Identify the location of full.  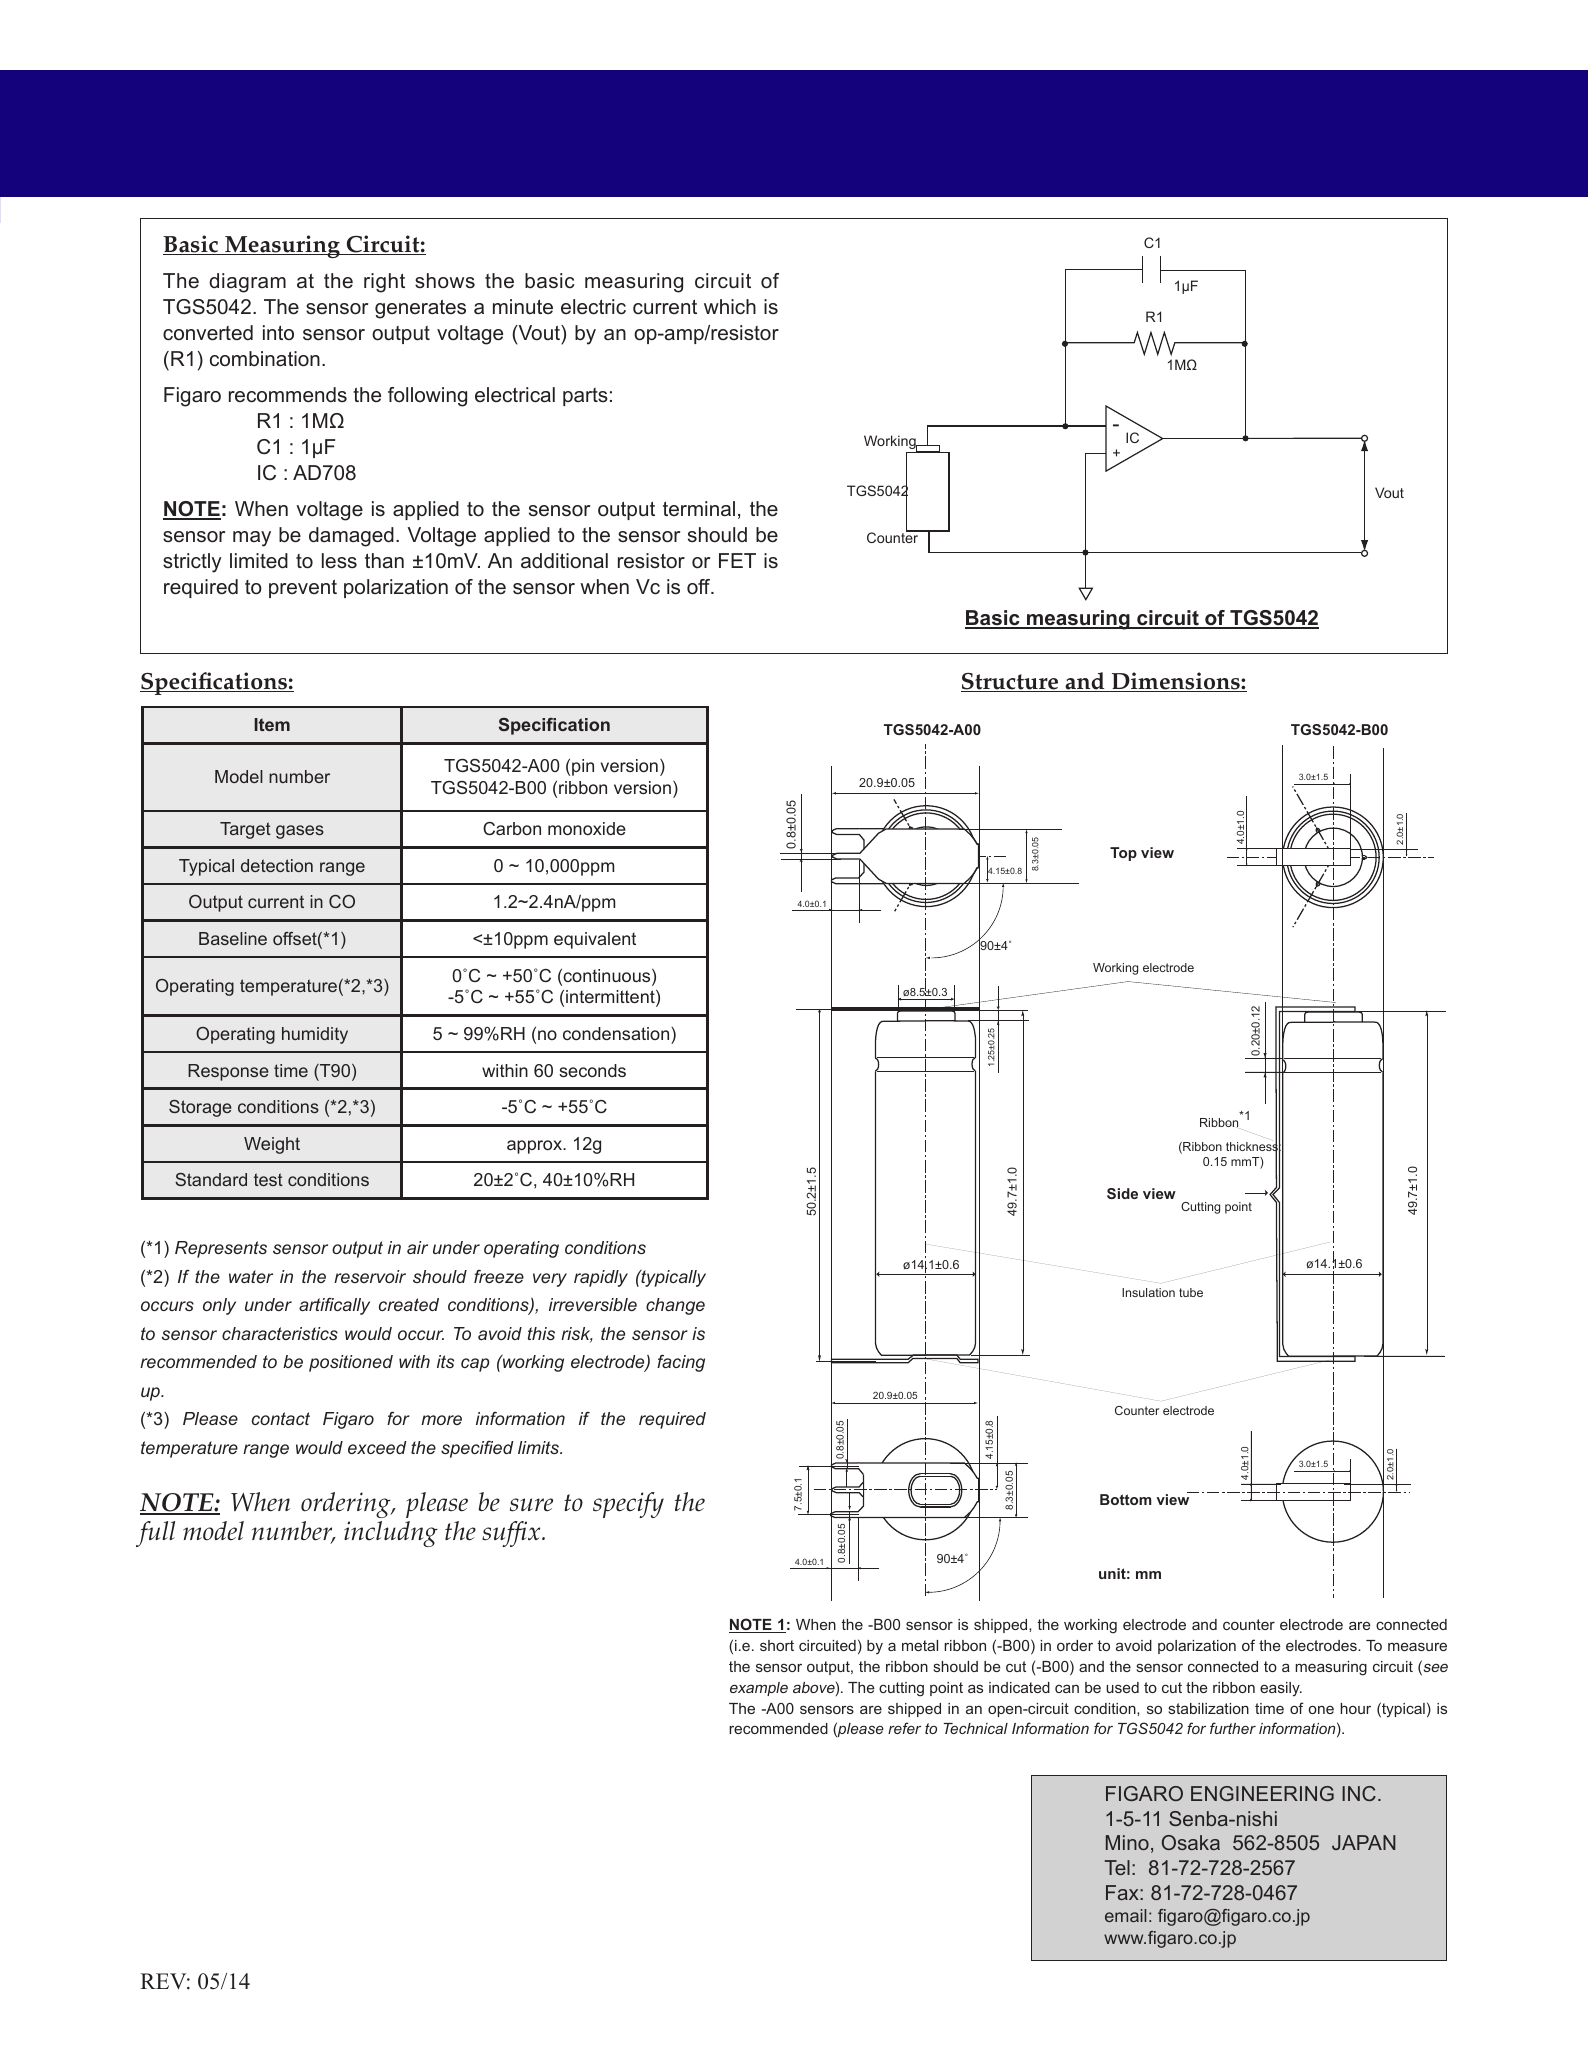
(155, 1534).
